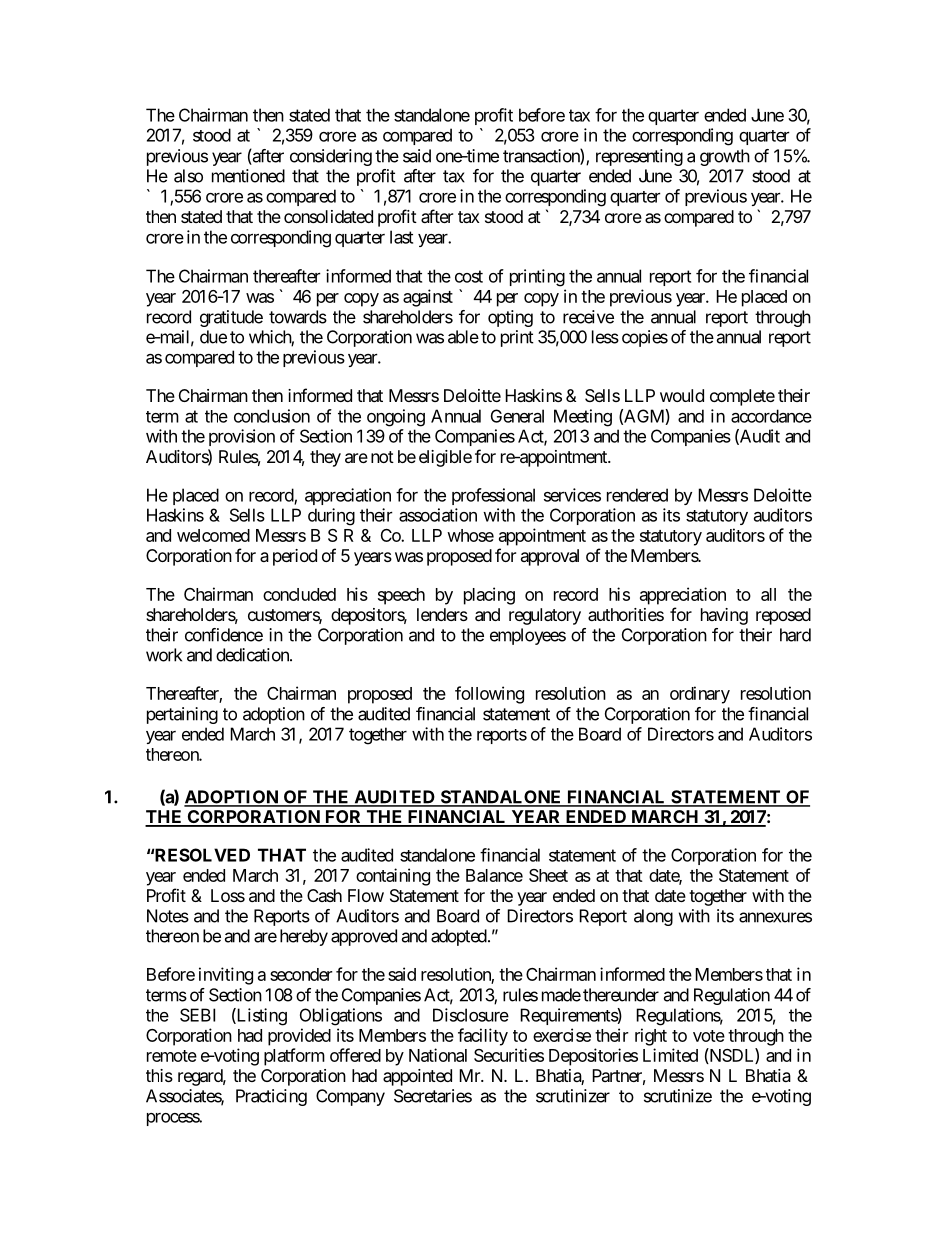 This screenshot has height=1233, width=952. What do you see at coordinates (489, 695) in the screenshot?
I see `following` at bounding box center [489, 695].
